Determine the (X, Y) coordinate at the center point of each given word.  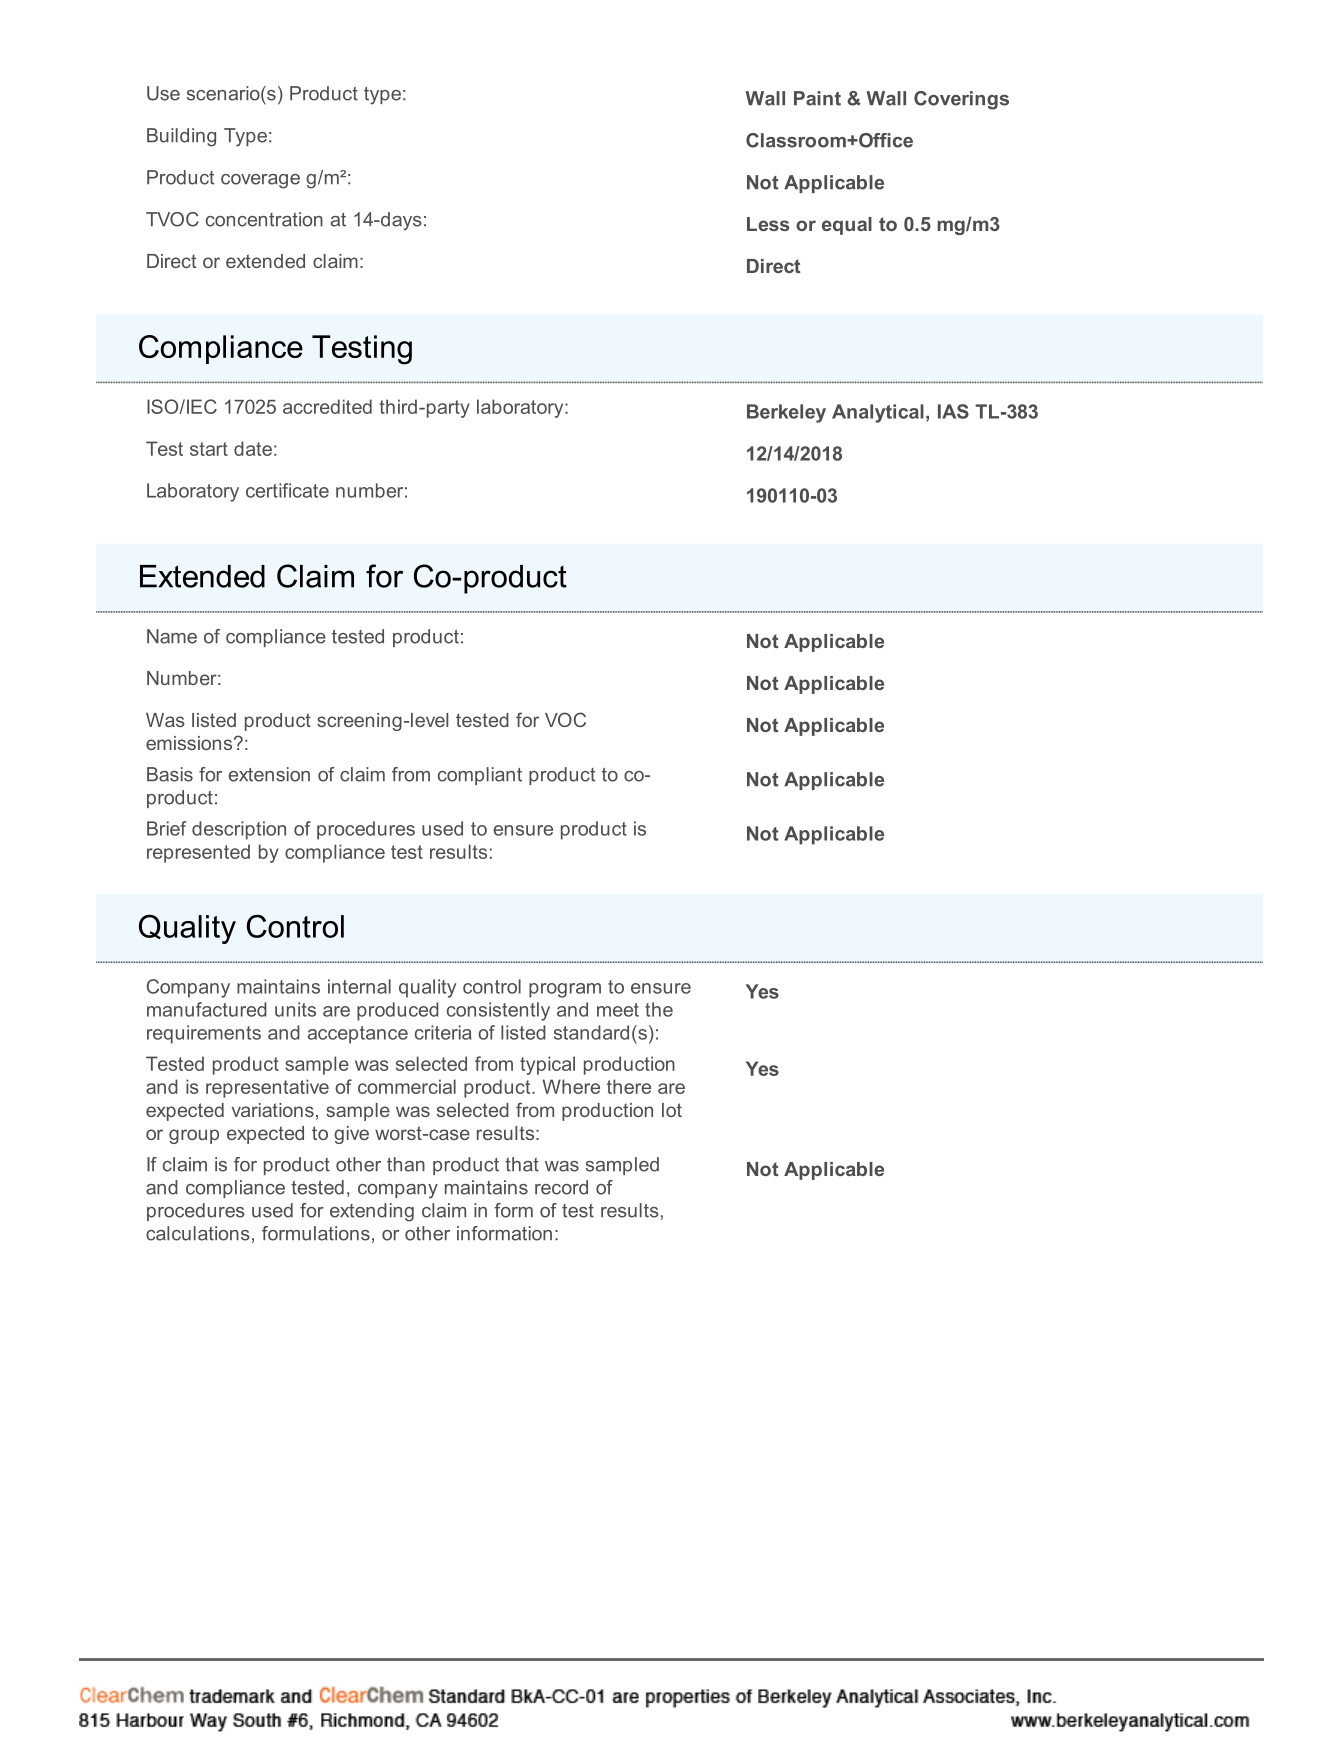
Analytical (878, 413)
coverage (260, 181)
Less (768, 224)
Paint (817, 98)
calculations (198, 1233)
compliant (480, 776)
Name (172, 636)
